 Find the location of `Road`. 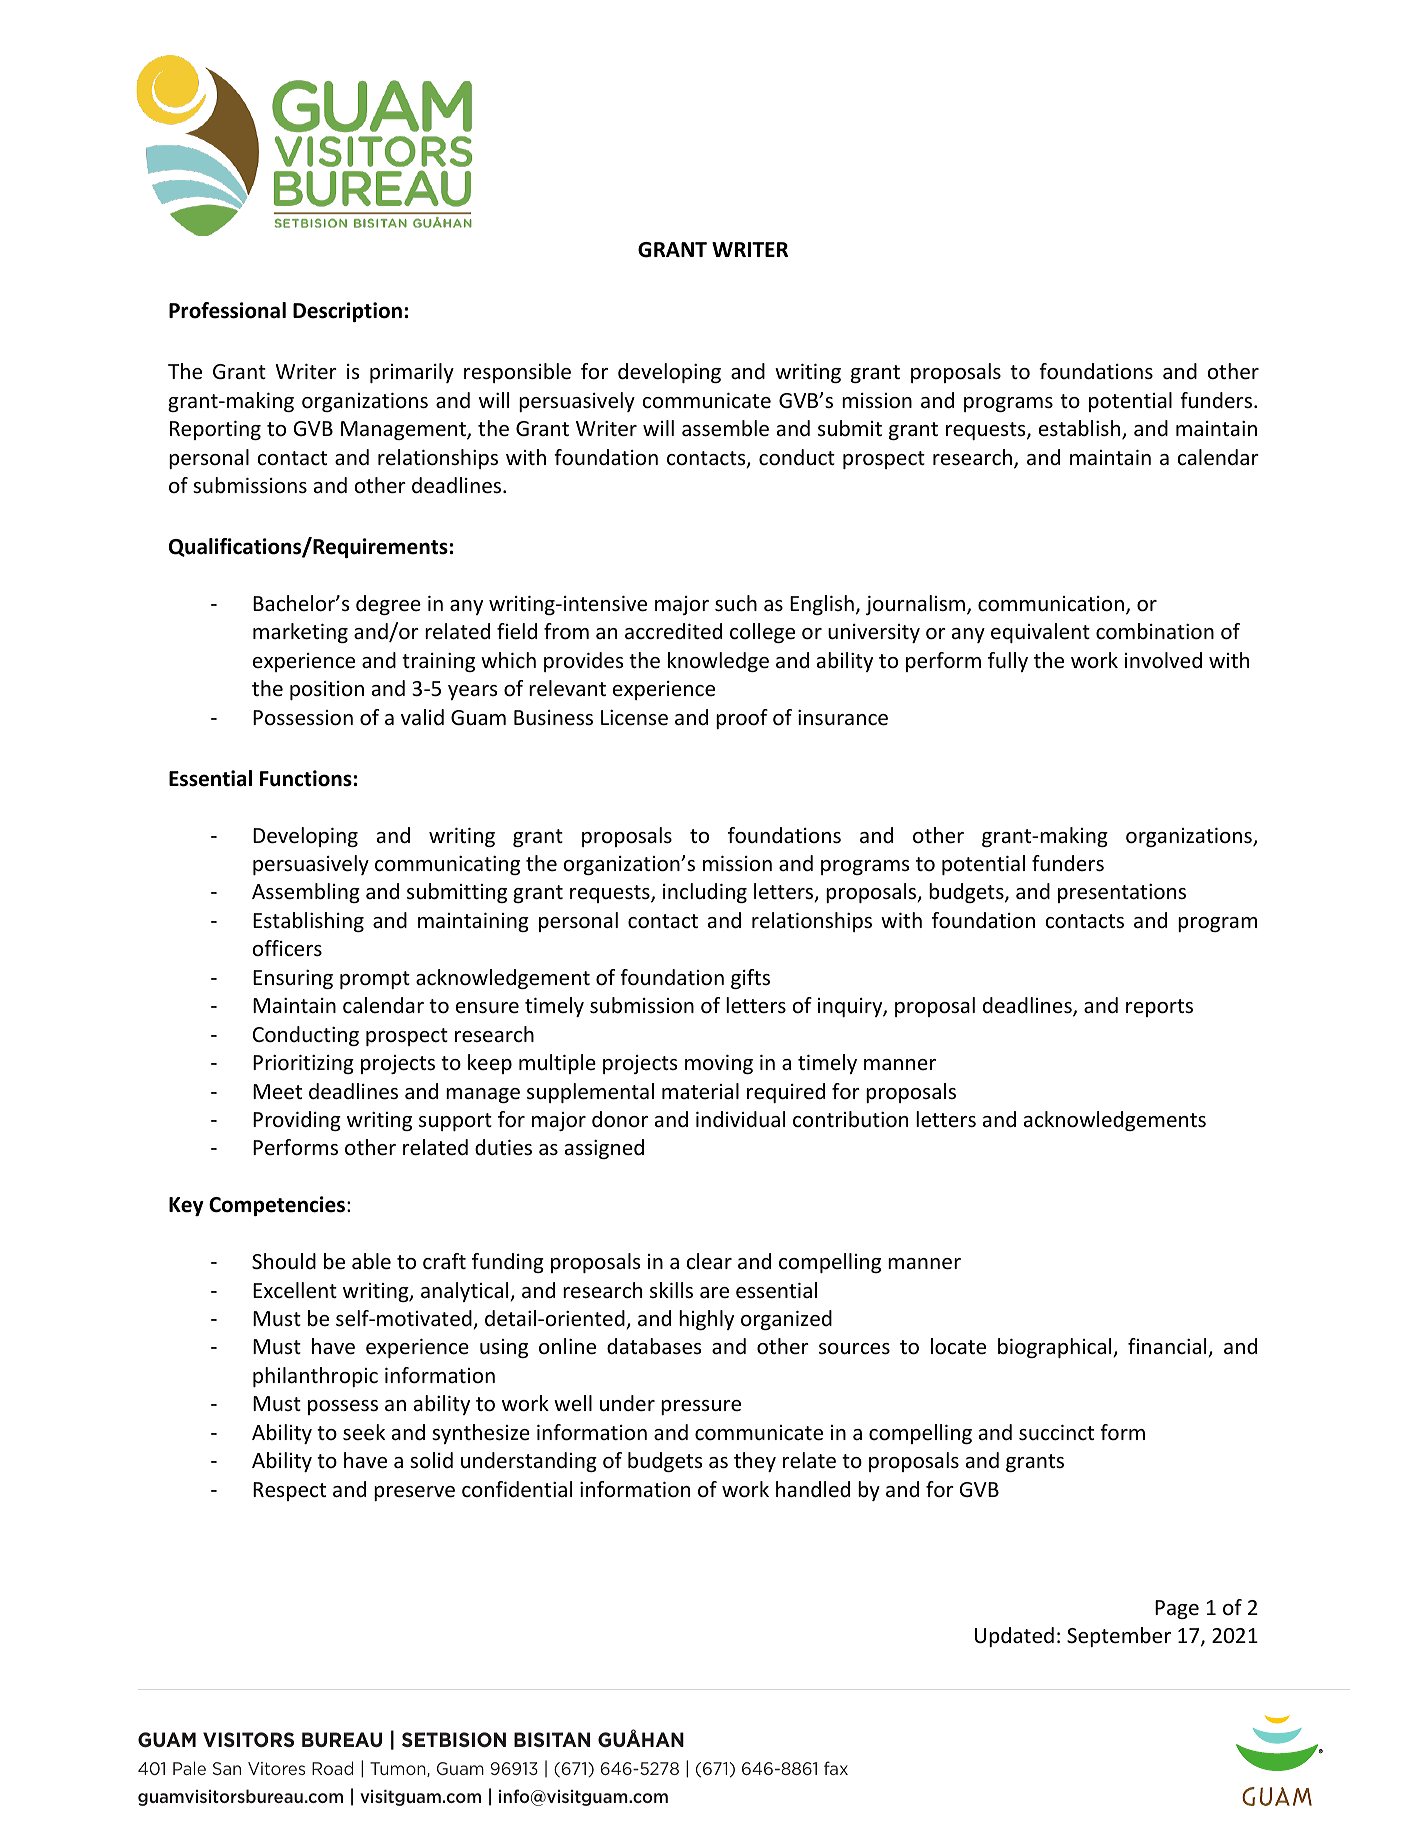

Road is located at coordinates (332, 1768).
